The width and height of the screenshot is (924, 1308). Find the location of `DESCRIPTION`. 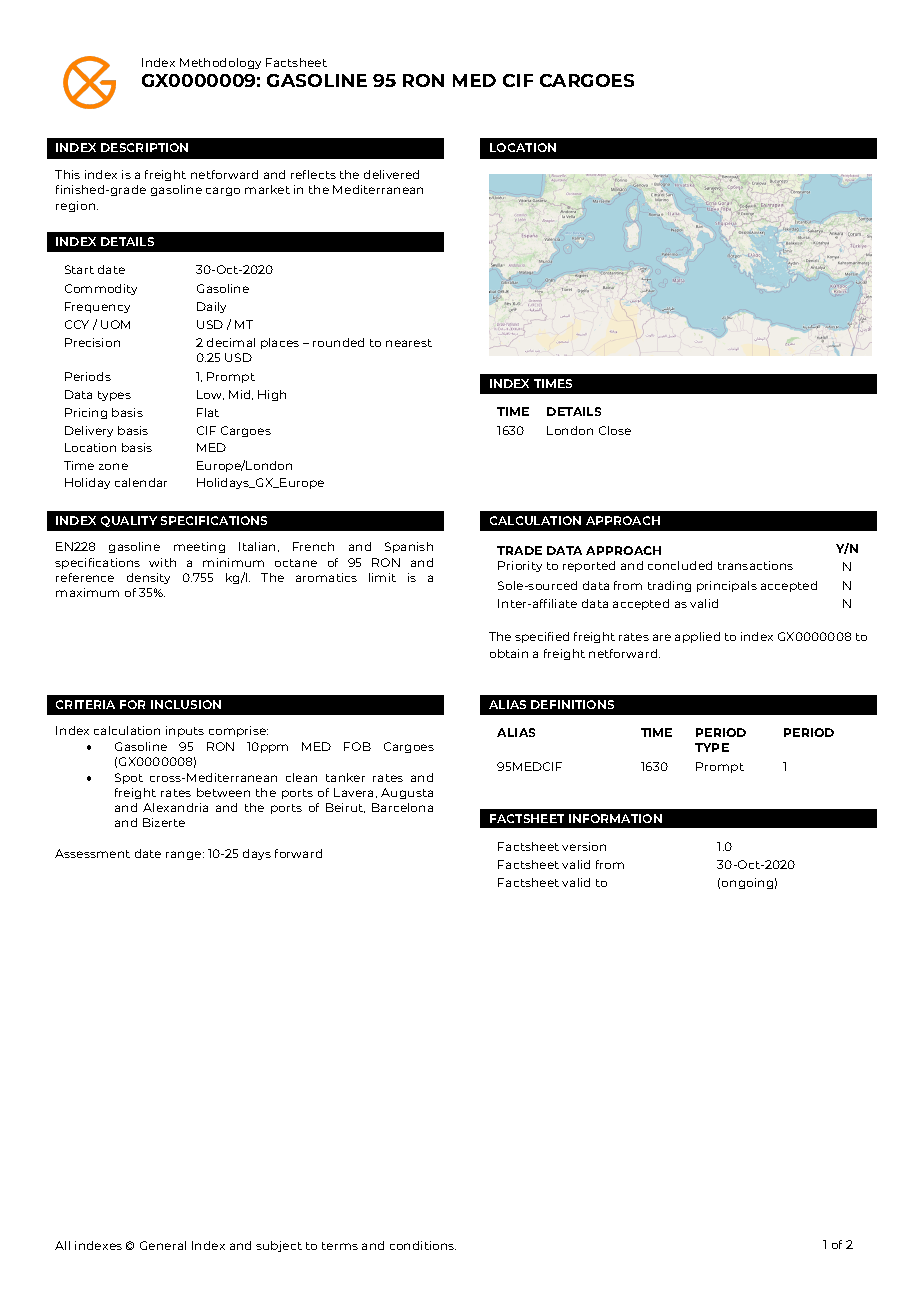

DESCRIPTION is located at coordinates (144, 147).
